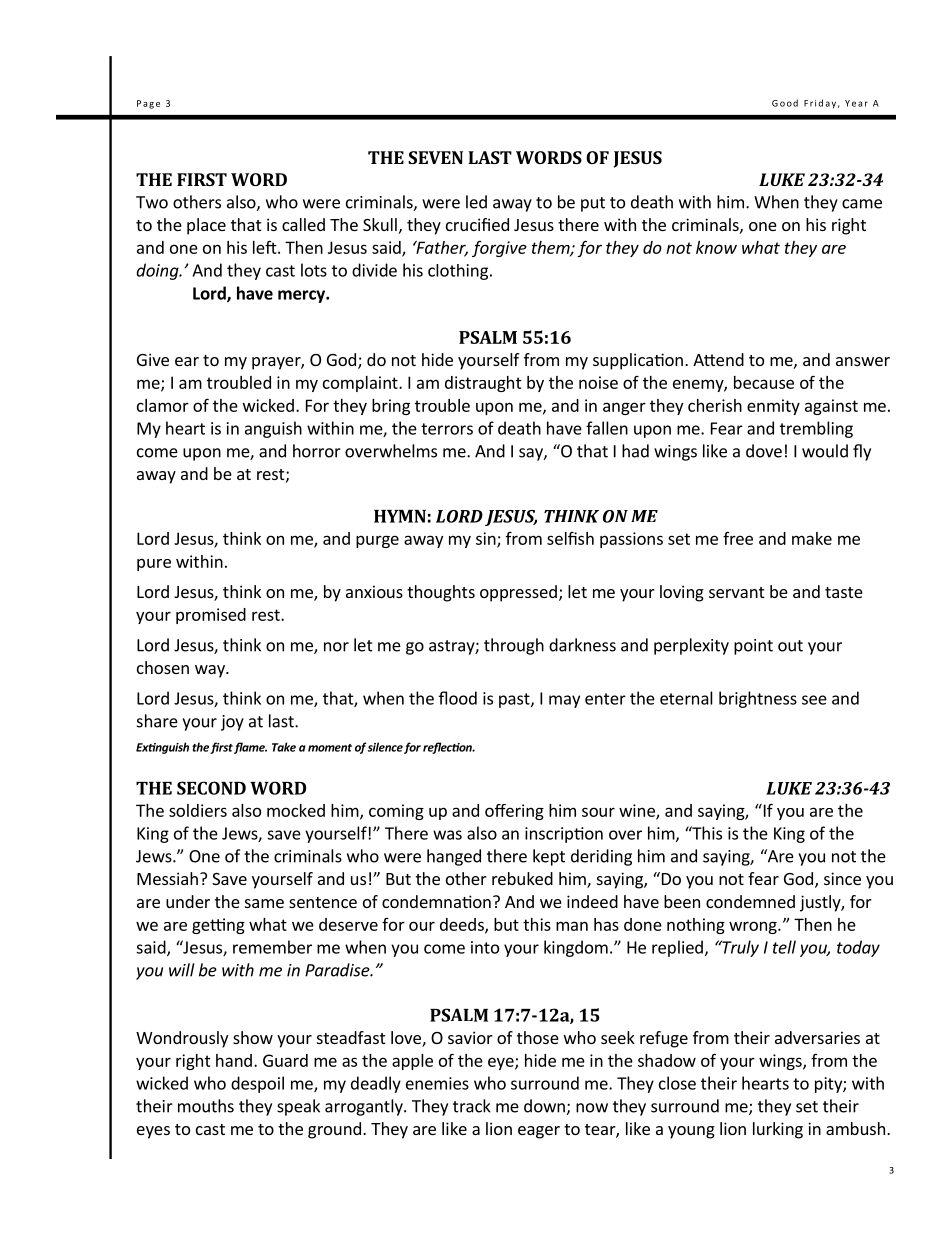 This screenshot has width=952, height=1233. I want to click on mouths, so click(206, 1106).
